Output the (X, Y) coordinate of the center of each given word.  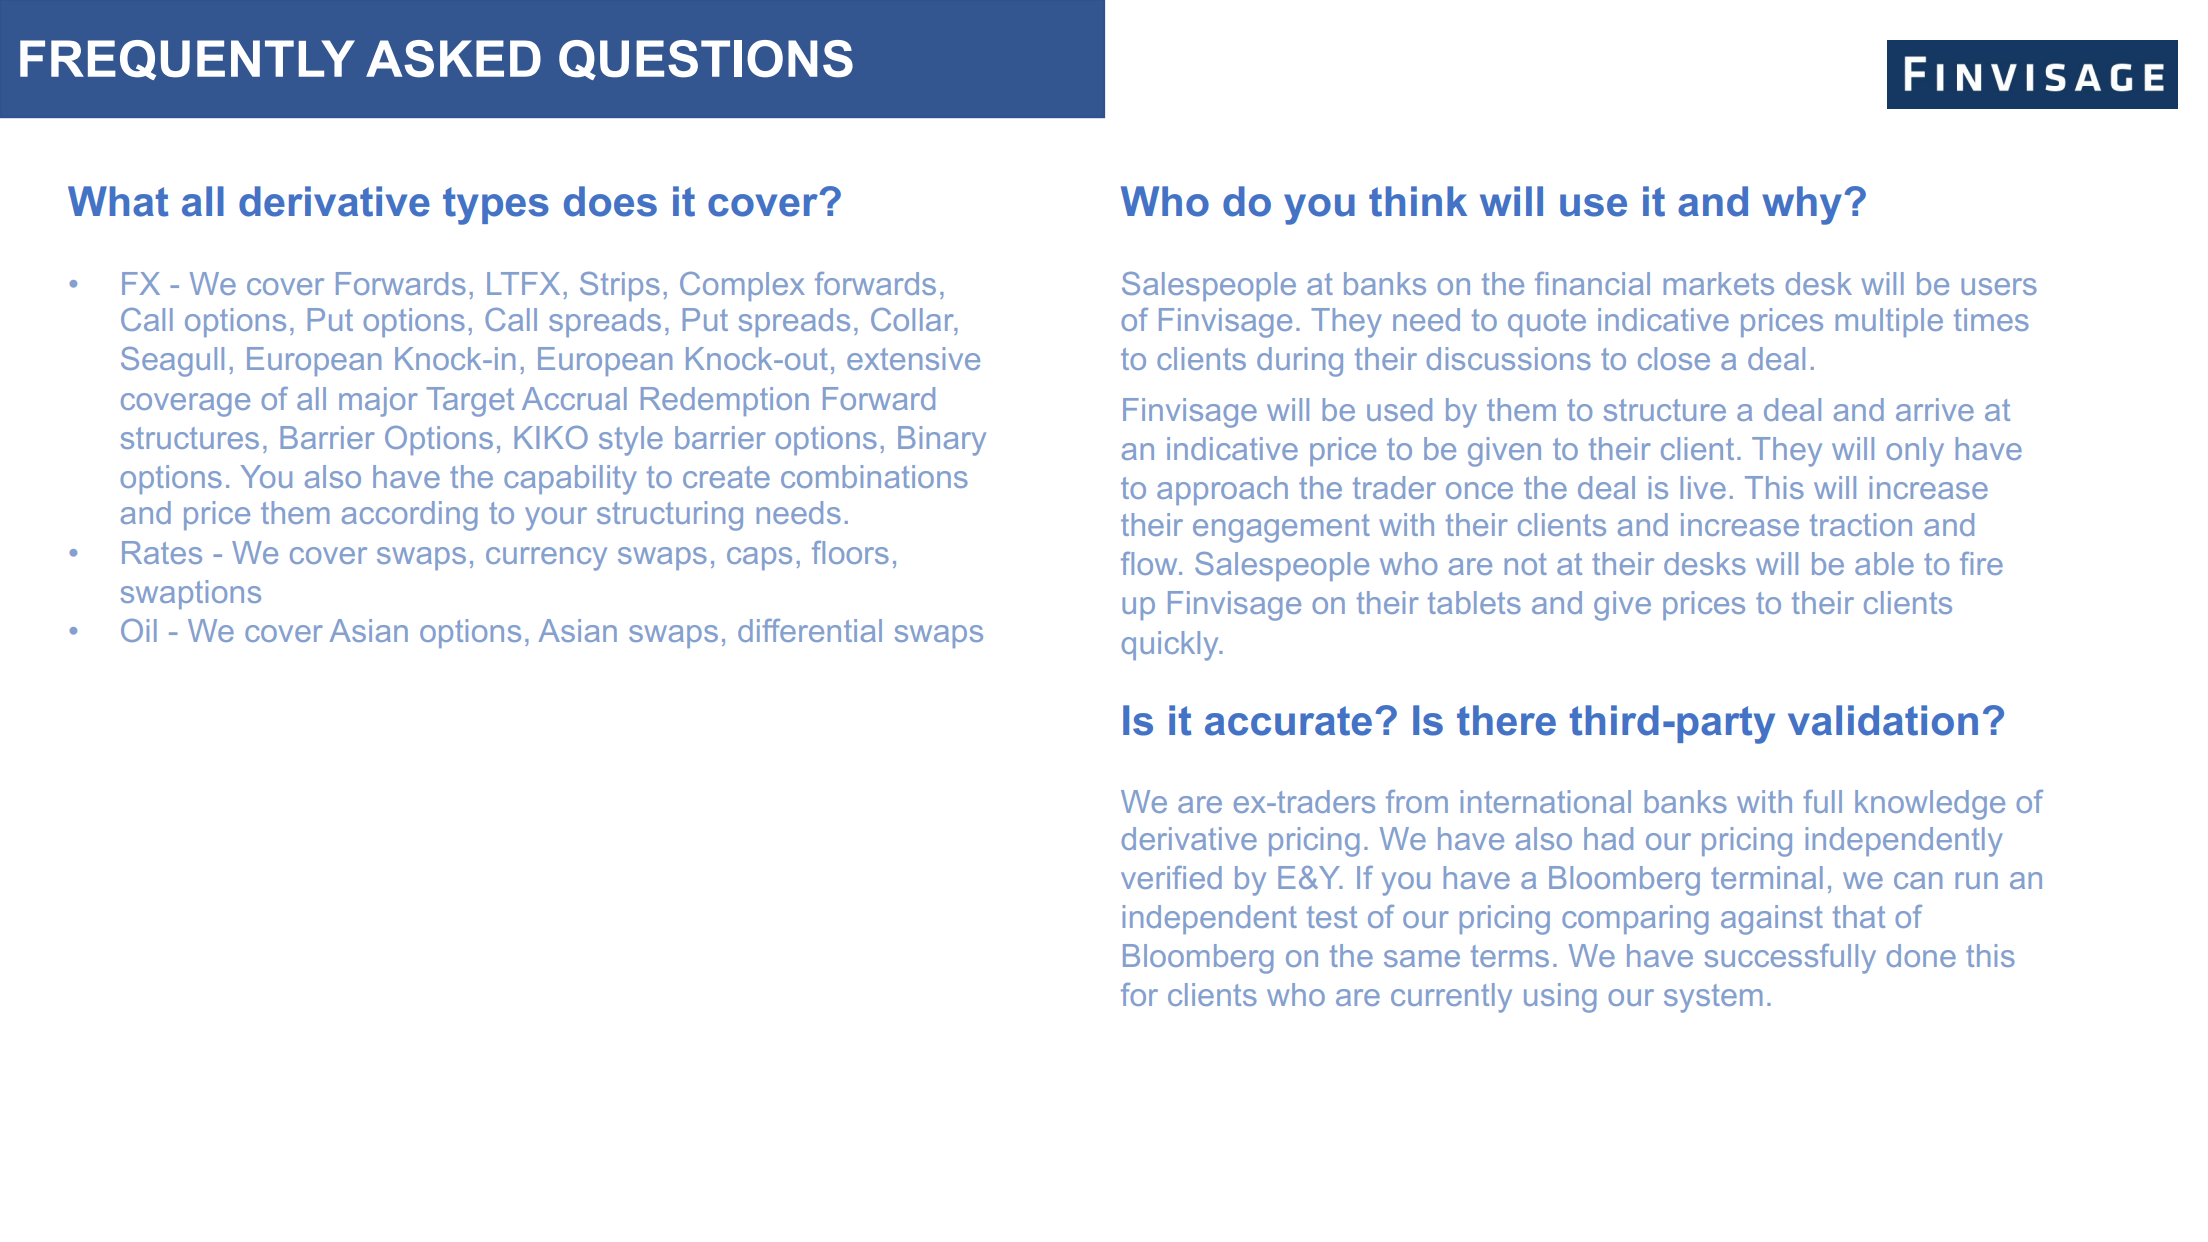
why (1802, 205)
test (1332, 917)
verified (1171, 877)
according (409, 516)
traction (1861, 524)
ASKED (453, 59)
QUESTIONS (706, 60)
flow (1150, 563)
